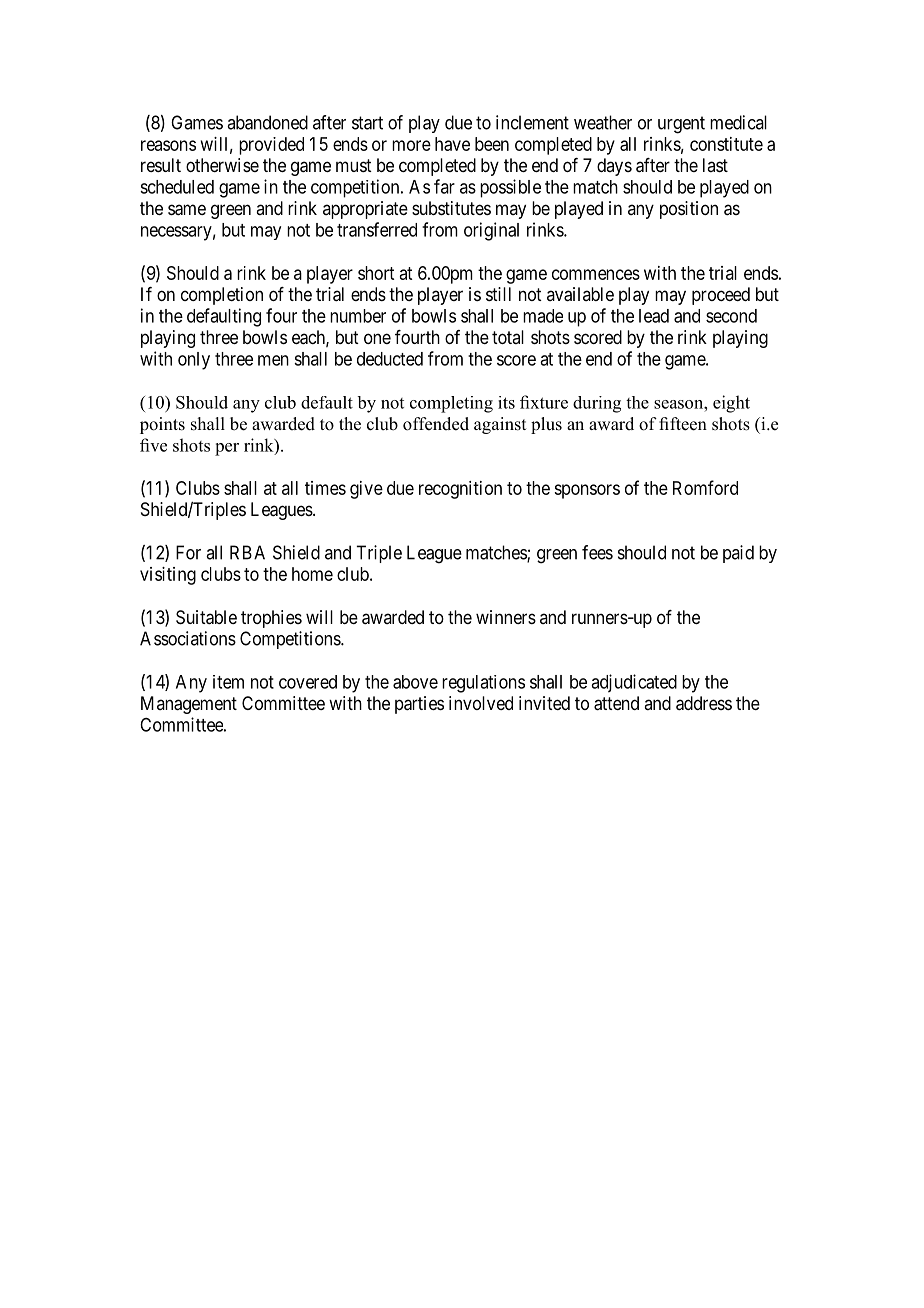 This page has width=924, height=1308. Describe the element at coordinates (721, 296) in the page. I see `proceed` at that location.
